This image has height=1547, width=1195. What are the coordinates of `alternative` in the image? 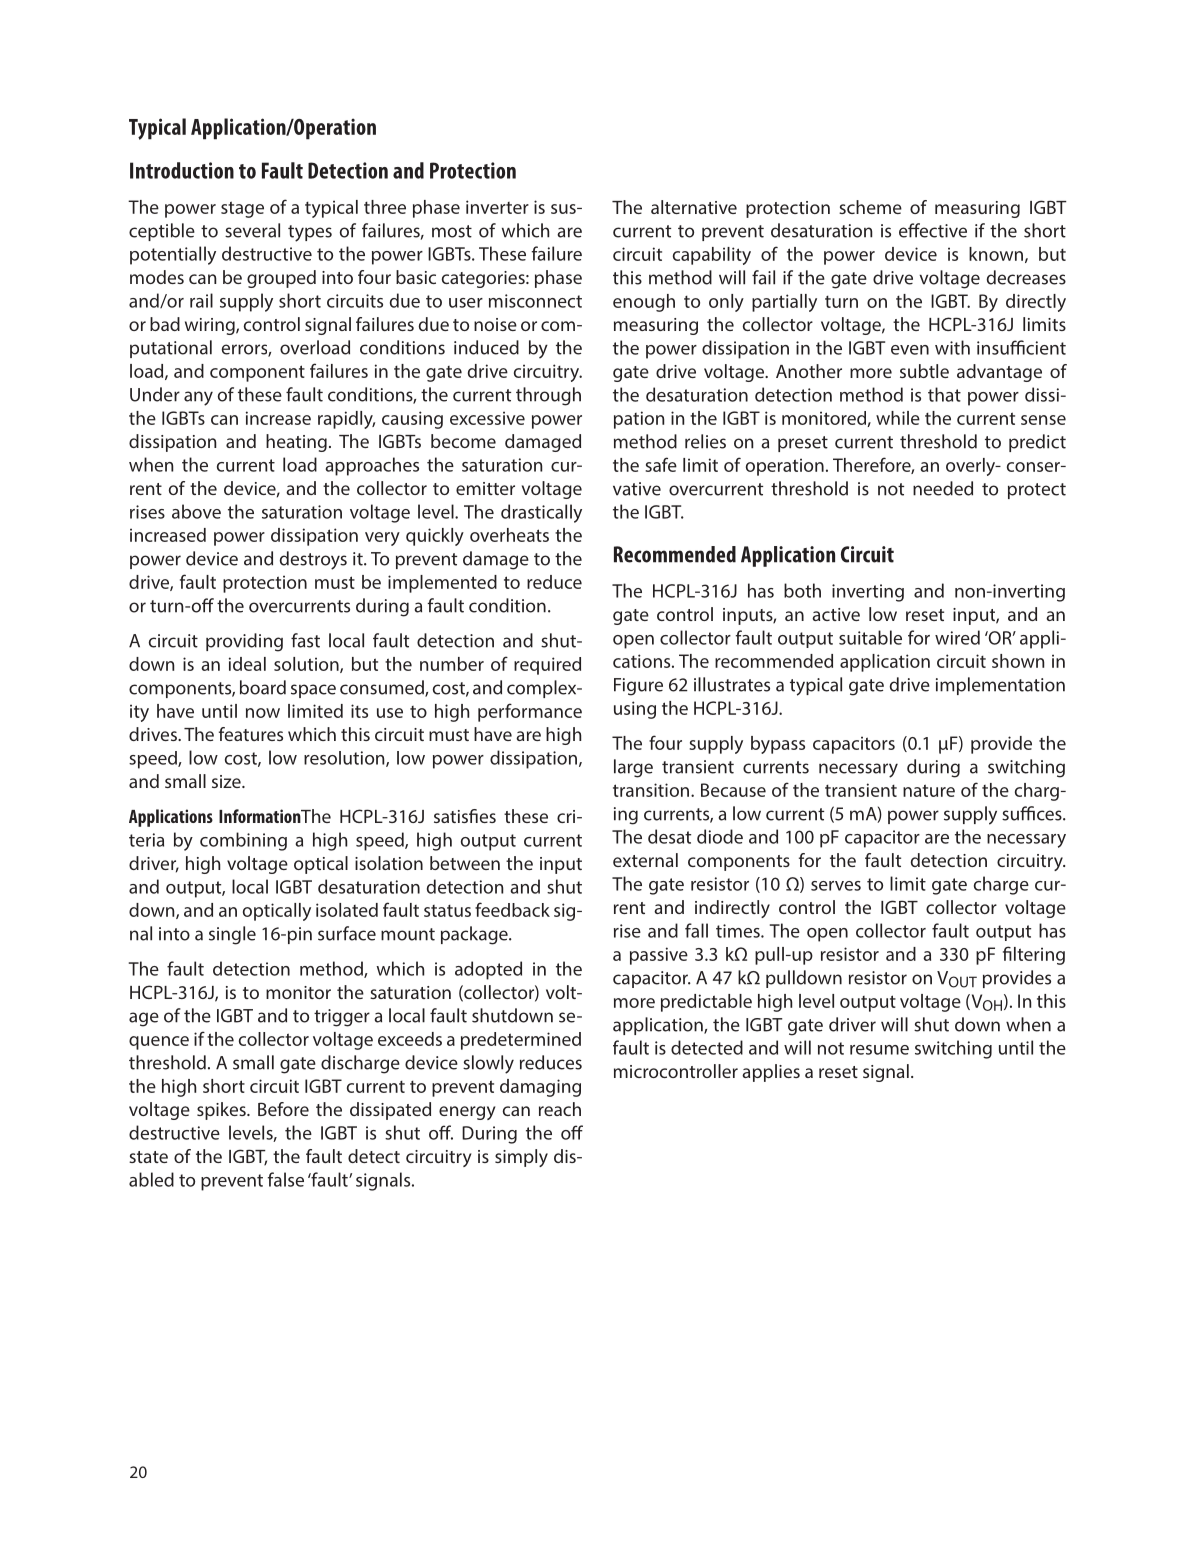 It's located at (694, 207).
